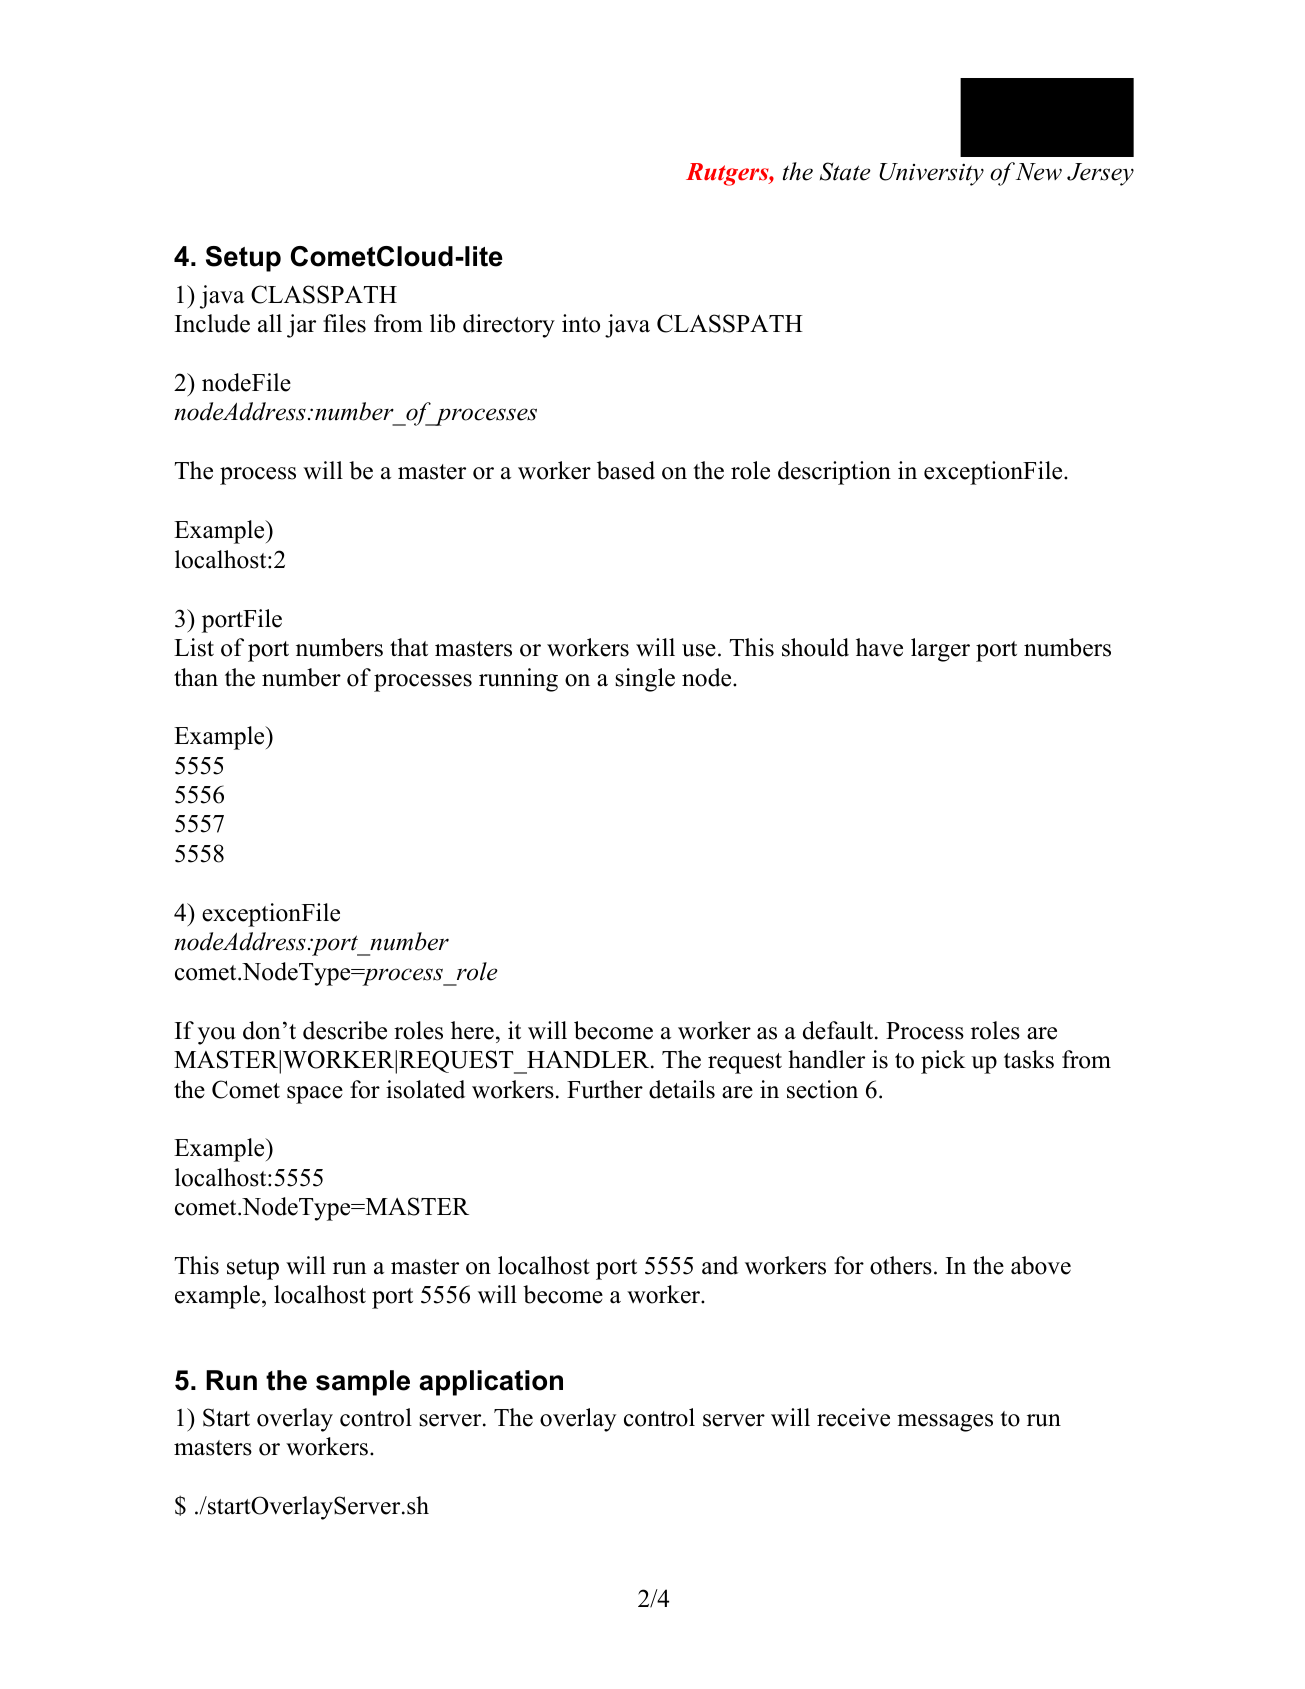 This screenshot has height=1689, width=1305. What do you see at coordinates (645, 680) in the screenshot?
I see `single` at bounding box center [645, 680].
